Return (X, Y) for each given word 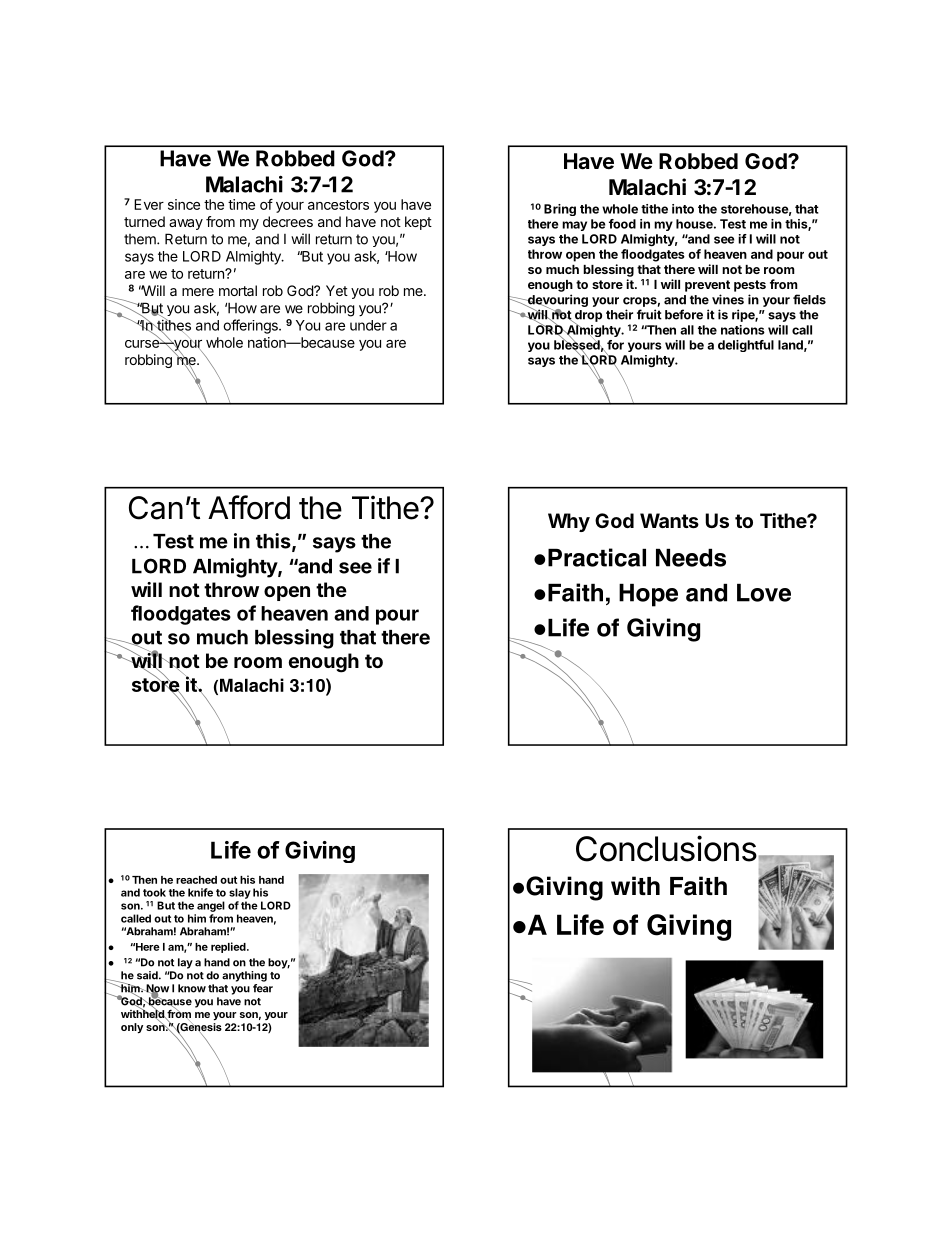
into (683, 209)
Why (569, 522)
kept (418, 223)
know (192, 988)
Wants (669, 520)
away (186, 224)
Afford (249, 507)
